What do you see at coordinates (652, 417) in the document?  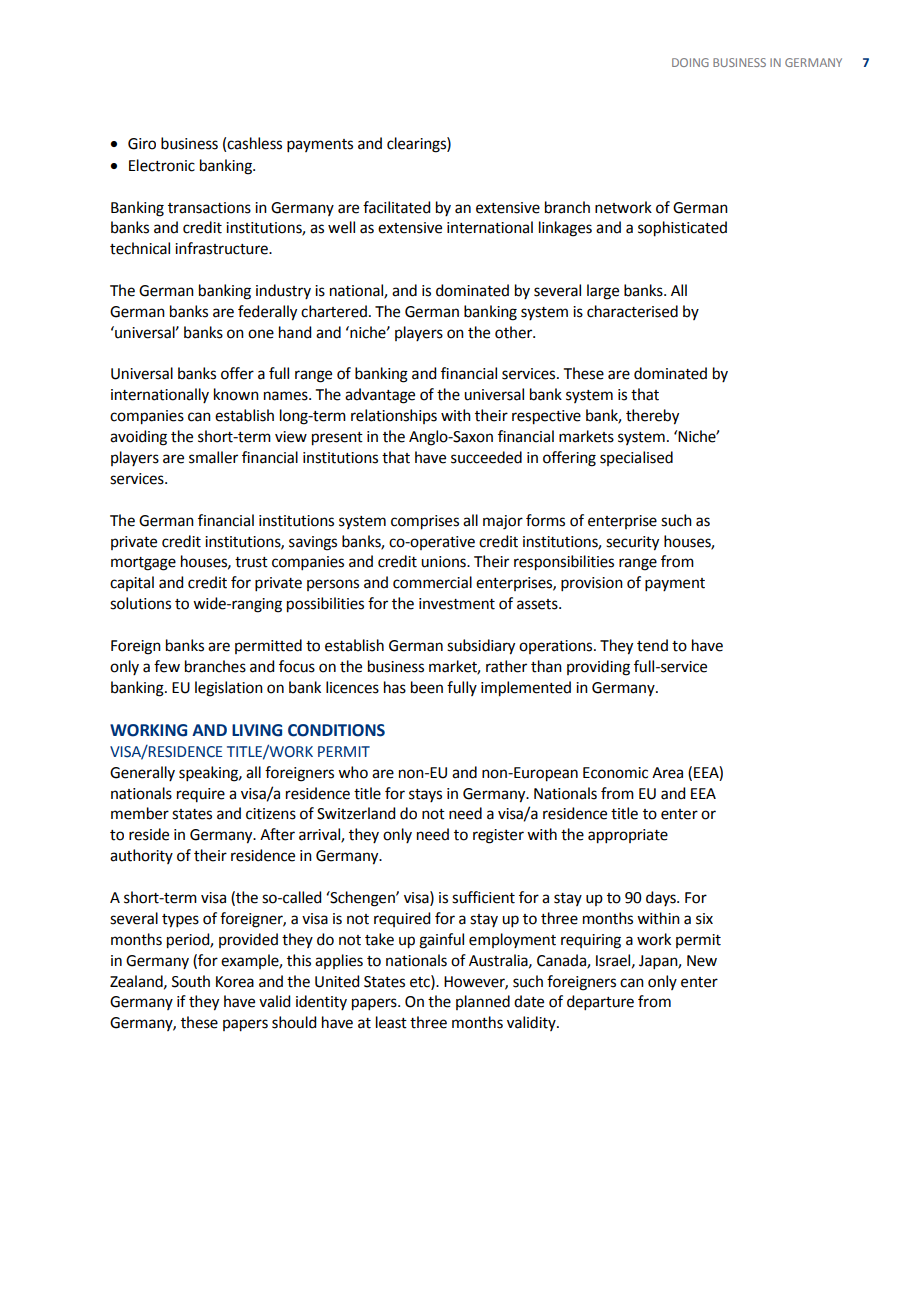 I see `thereby` at bounding box center [652, 417].
